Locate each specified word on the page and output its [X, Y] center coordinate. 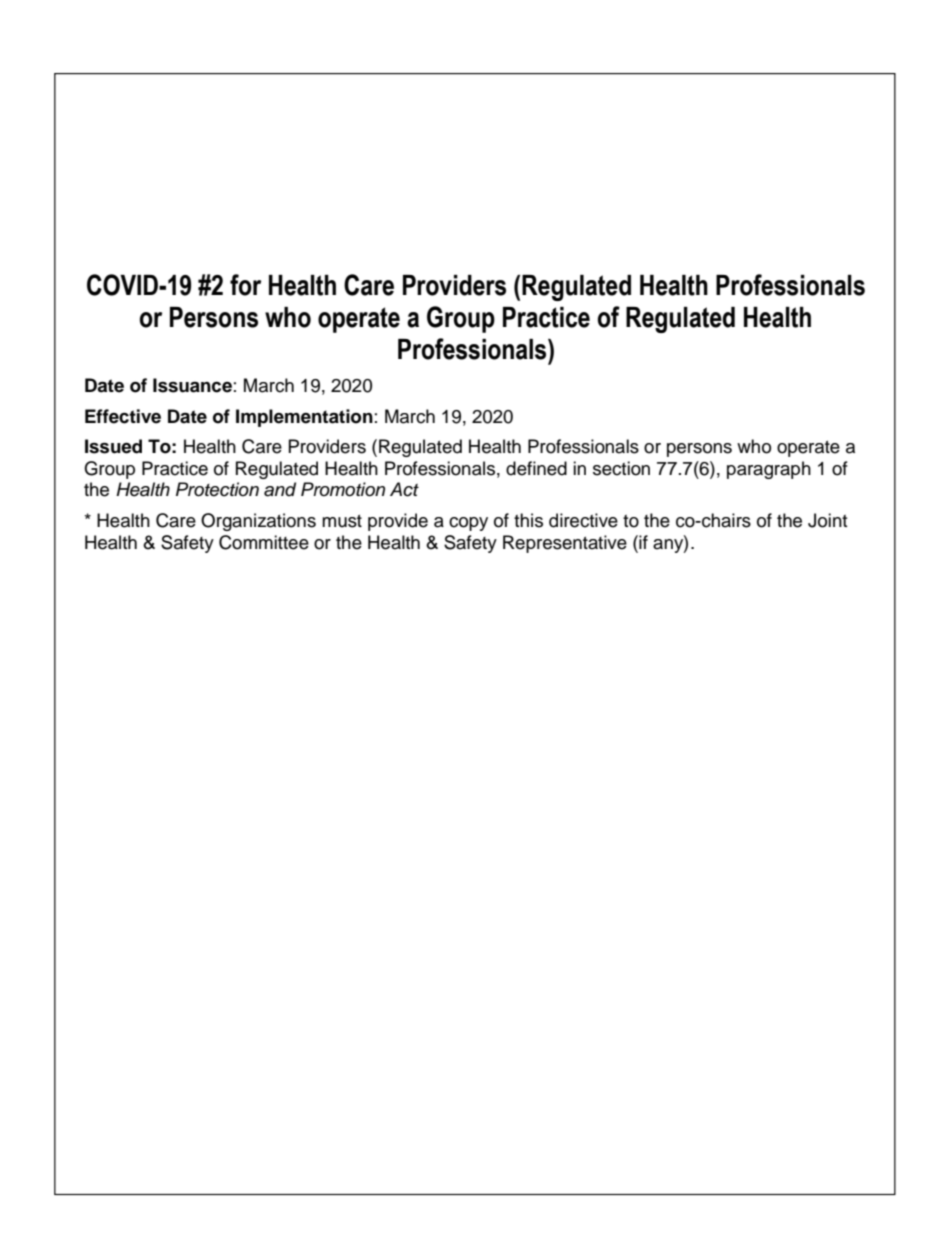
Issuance [192, 385]
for [245, 285]
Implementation [304, 418]
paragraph [769, 470]
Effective [123, 416]
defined [536, 468]
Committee [264, 542]
